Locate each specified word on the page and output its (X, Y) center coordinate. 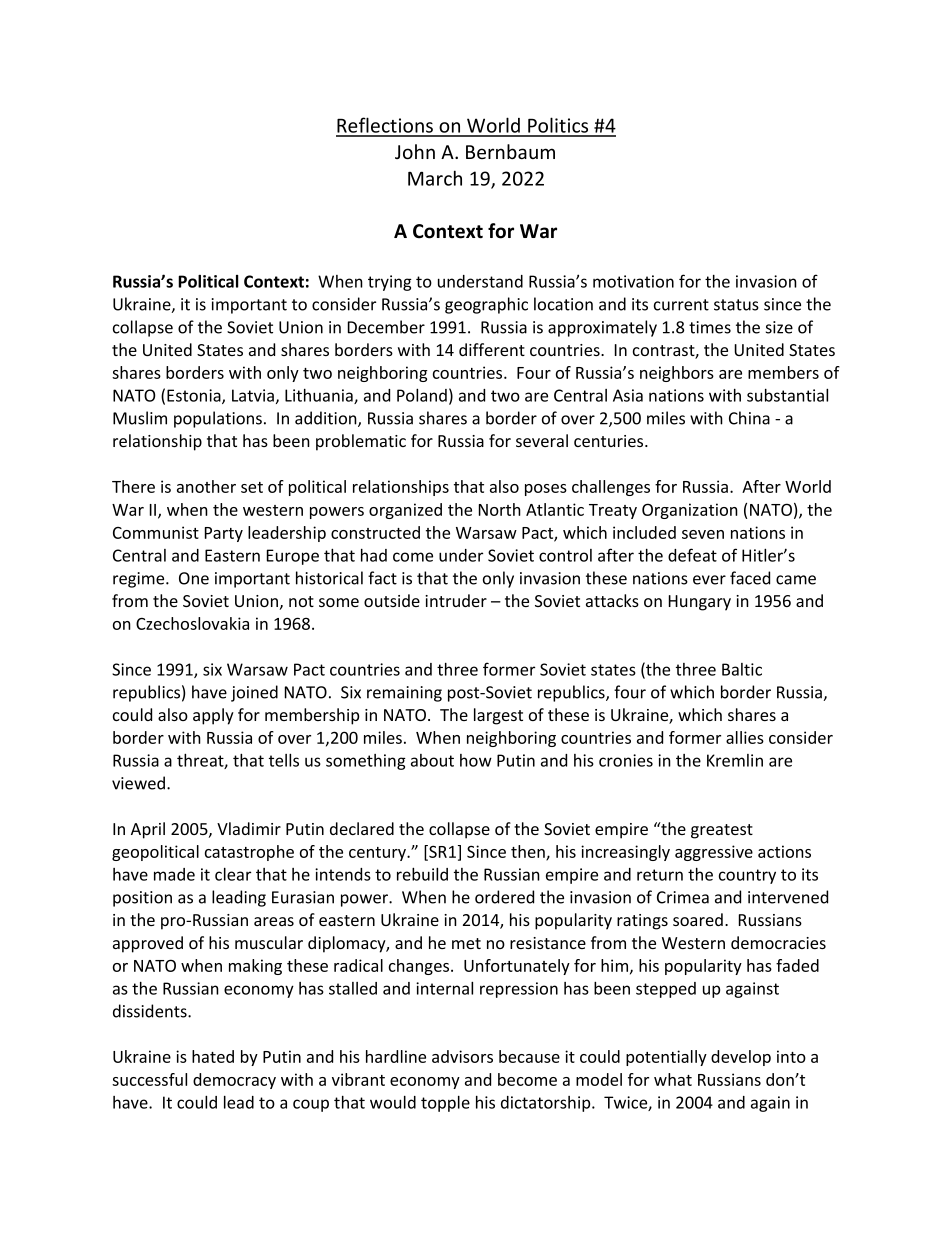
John (415, 152)
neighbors (677, 374)
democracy (234, 1081)
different (492, 349)
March (435, 178)
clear (233, 874)
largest (498, 716)
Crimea (683, 897)
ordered (504, 897)
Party (224, 534)
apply (213, 716)
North (500, 509)
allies (745, 737)
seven (703, 534)
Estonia (195, 396)
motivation (633, 281)
